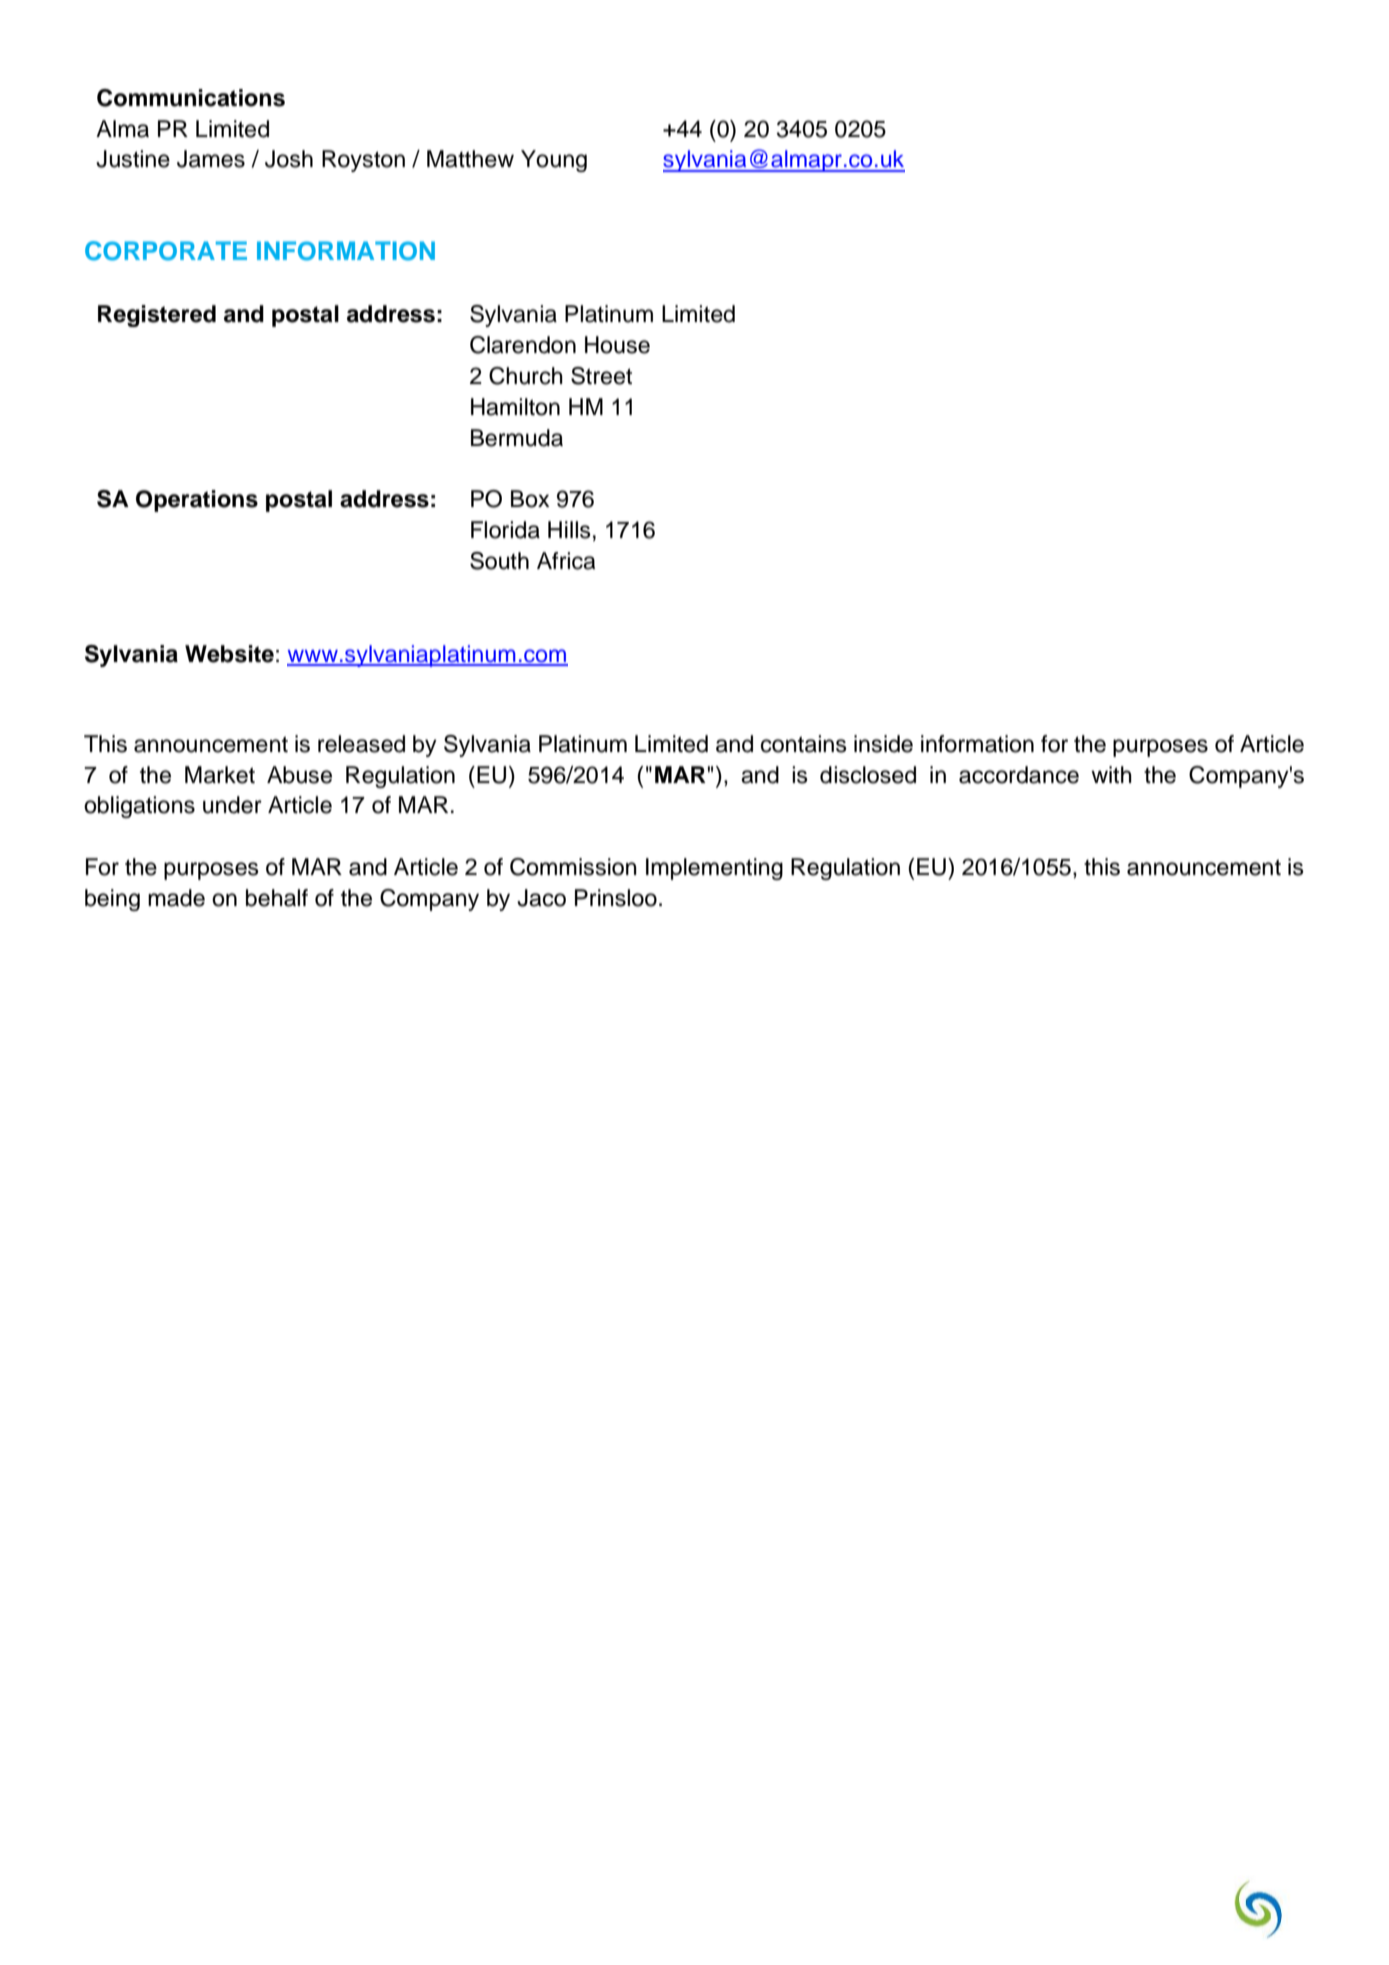 This page has height=1965, width=1389. Describe the element at coordinates (566, 561) in the page. I see `Africa` at that location.
